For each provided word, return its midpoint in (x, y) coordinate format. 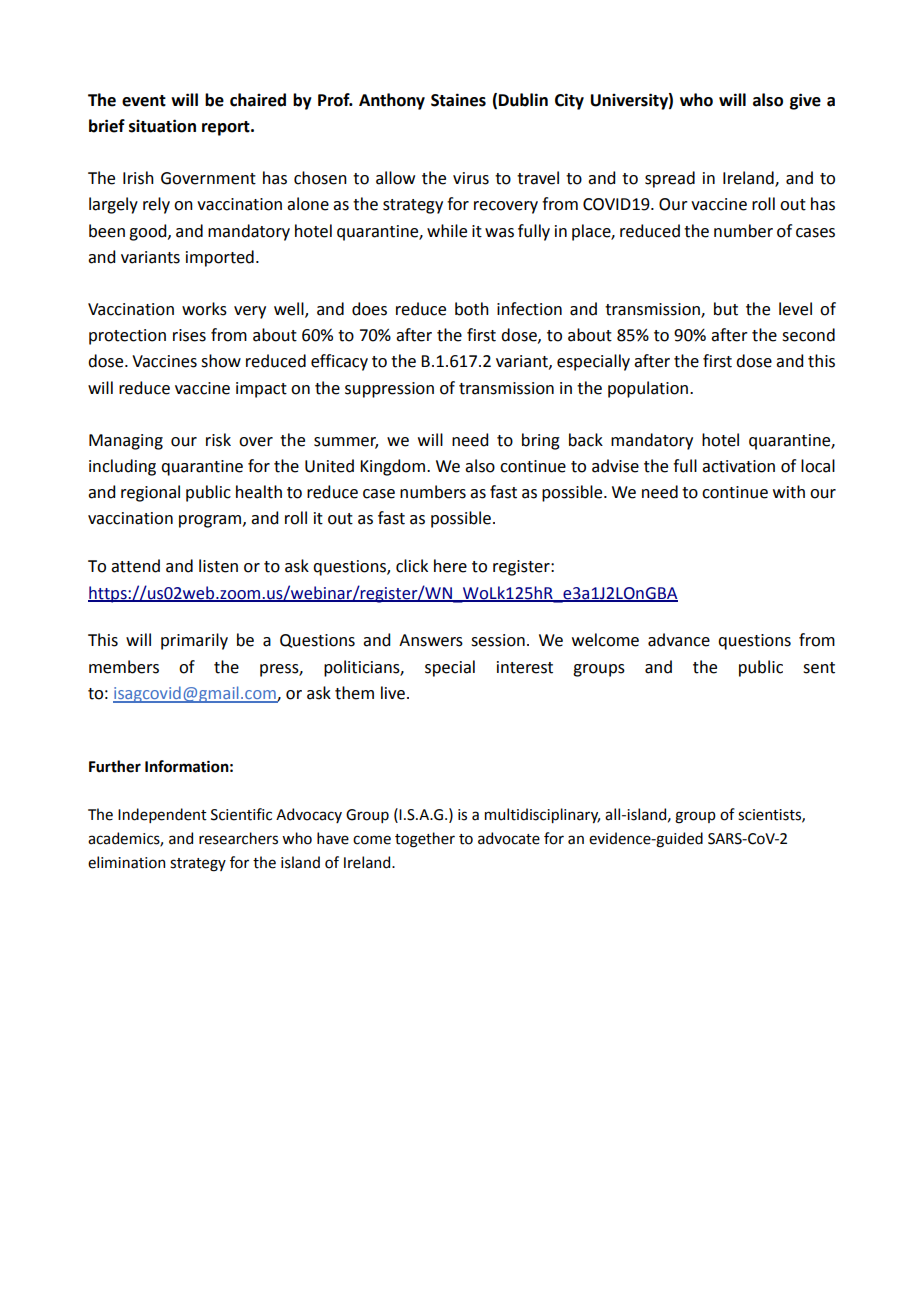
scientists (770, 815)
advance (679, 640)
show (221, 361)
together (425, 840)
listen (218, 566)
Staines (458, 100)
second (808, 335)
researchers (238, 838)
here (450, 566)
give (805, 101)
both (472, 309)
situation (162, 126)
